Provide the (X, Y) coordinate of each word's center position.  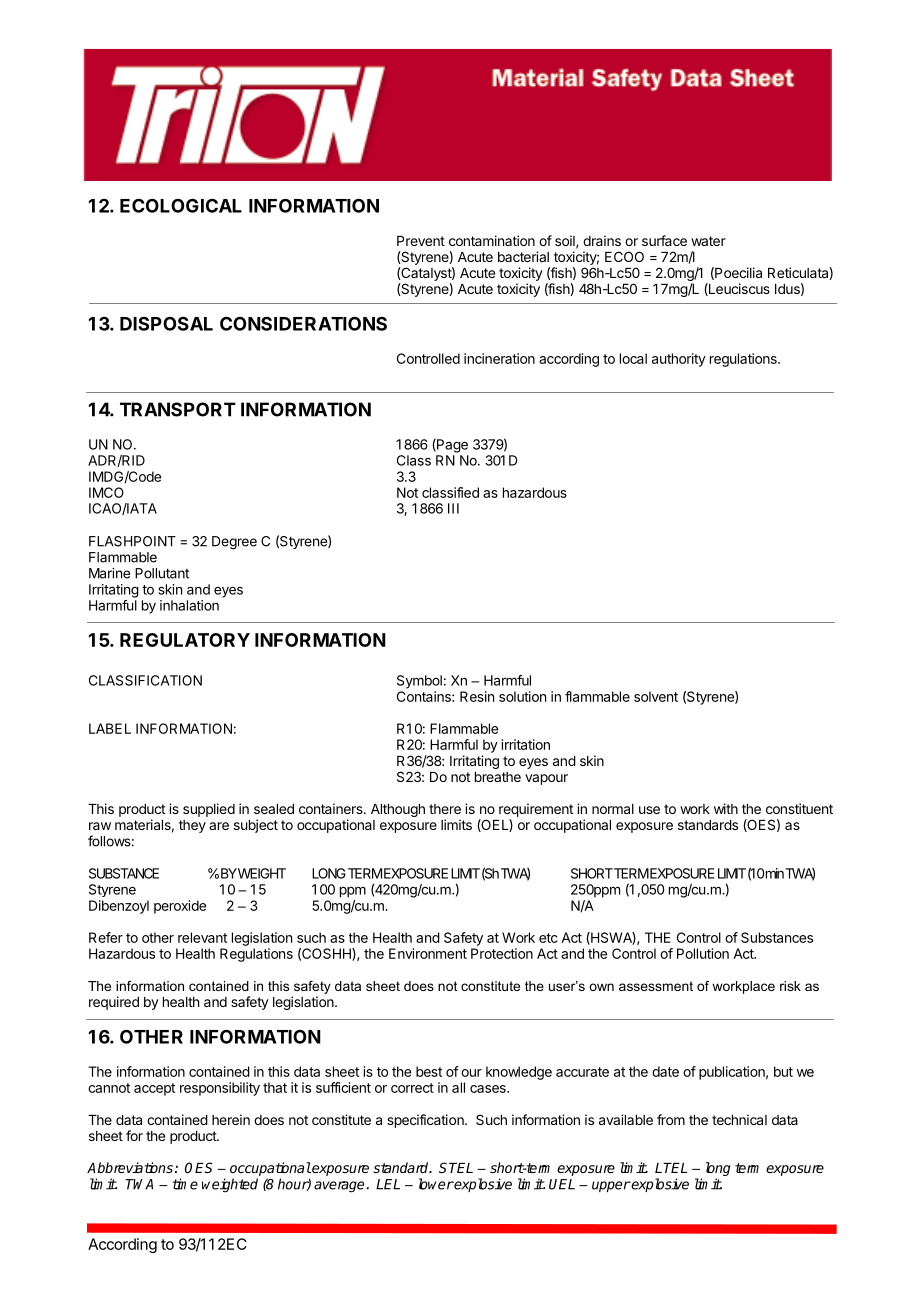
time (185, 1184)
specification (426, 1121)
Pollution (703, 953)
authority (679, 360)
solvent (656, 696)
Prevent (421, 241)
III (453, 508)
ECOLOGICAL (181, 205)
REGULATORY (185, 640)
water (708, 241)
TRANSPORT (178, 409)
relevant (202, 937)
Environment (428, 953)
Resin (477, 696)
